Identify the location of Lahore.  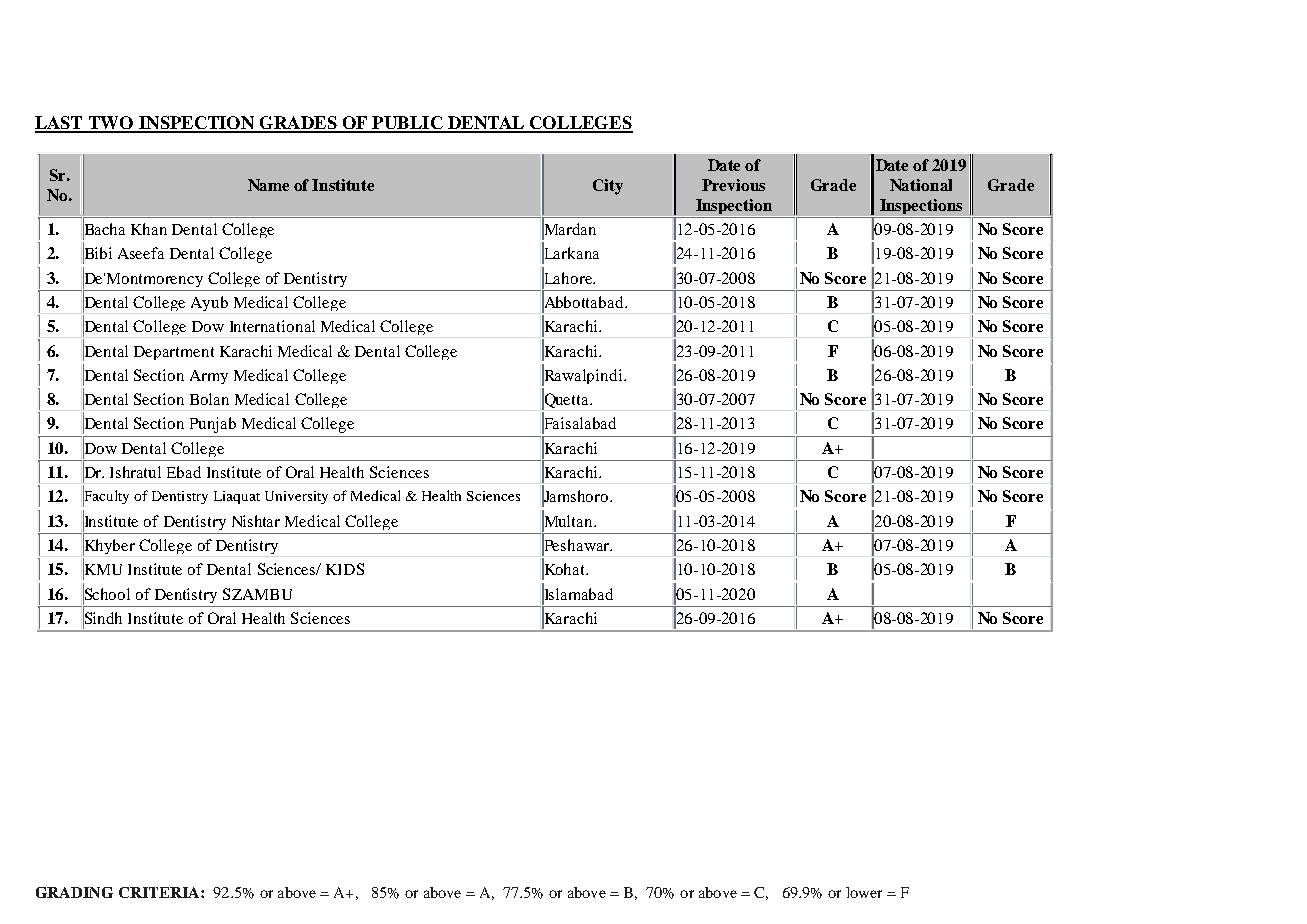
(568, 277).
